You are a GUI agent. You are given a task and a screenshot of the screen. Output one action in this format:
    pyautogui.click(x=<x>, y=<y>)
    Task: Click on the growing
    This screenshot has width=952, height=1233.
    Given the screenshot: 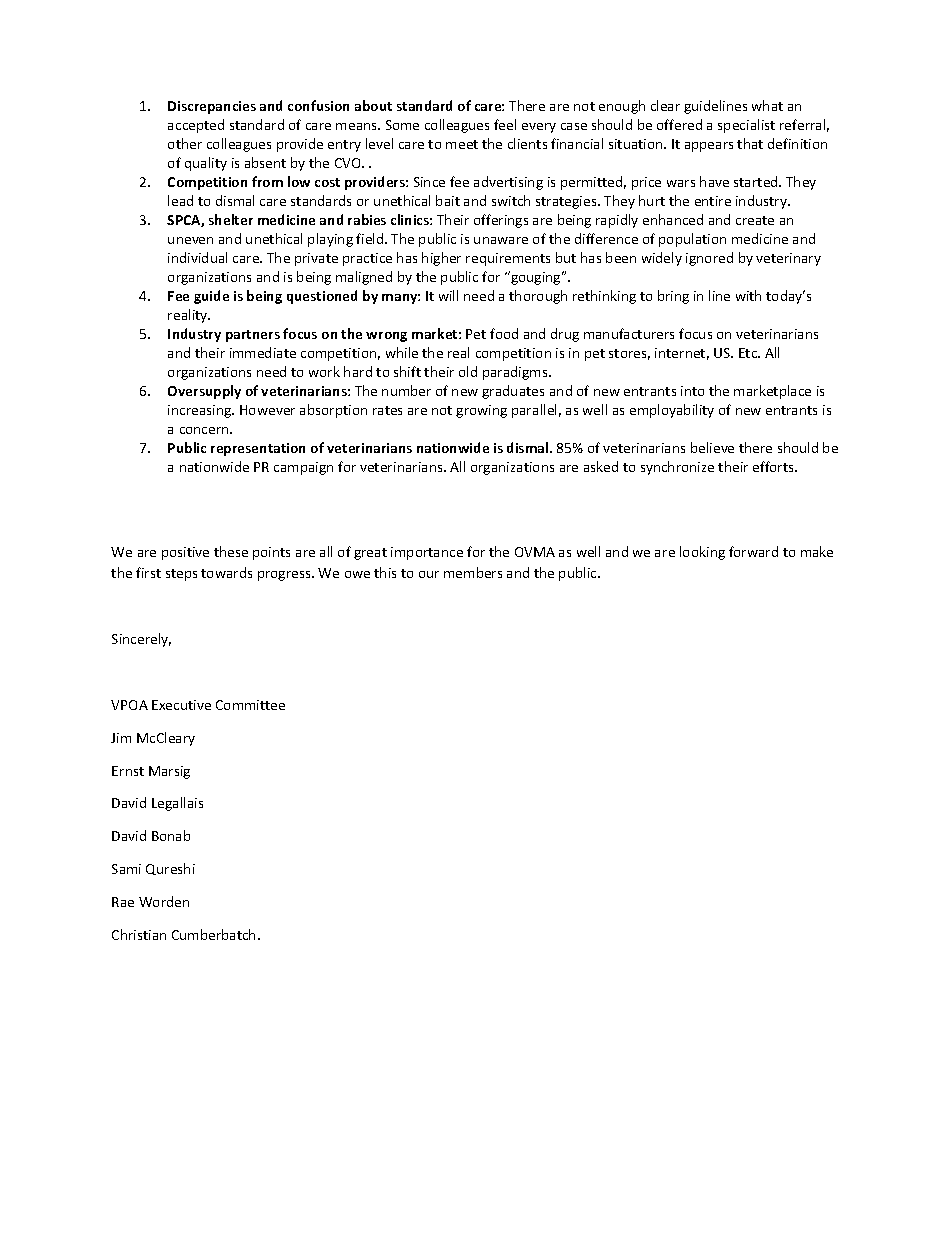 What is the action you would take?
    pyautogui.click(x=481, y=411)
